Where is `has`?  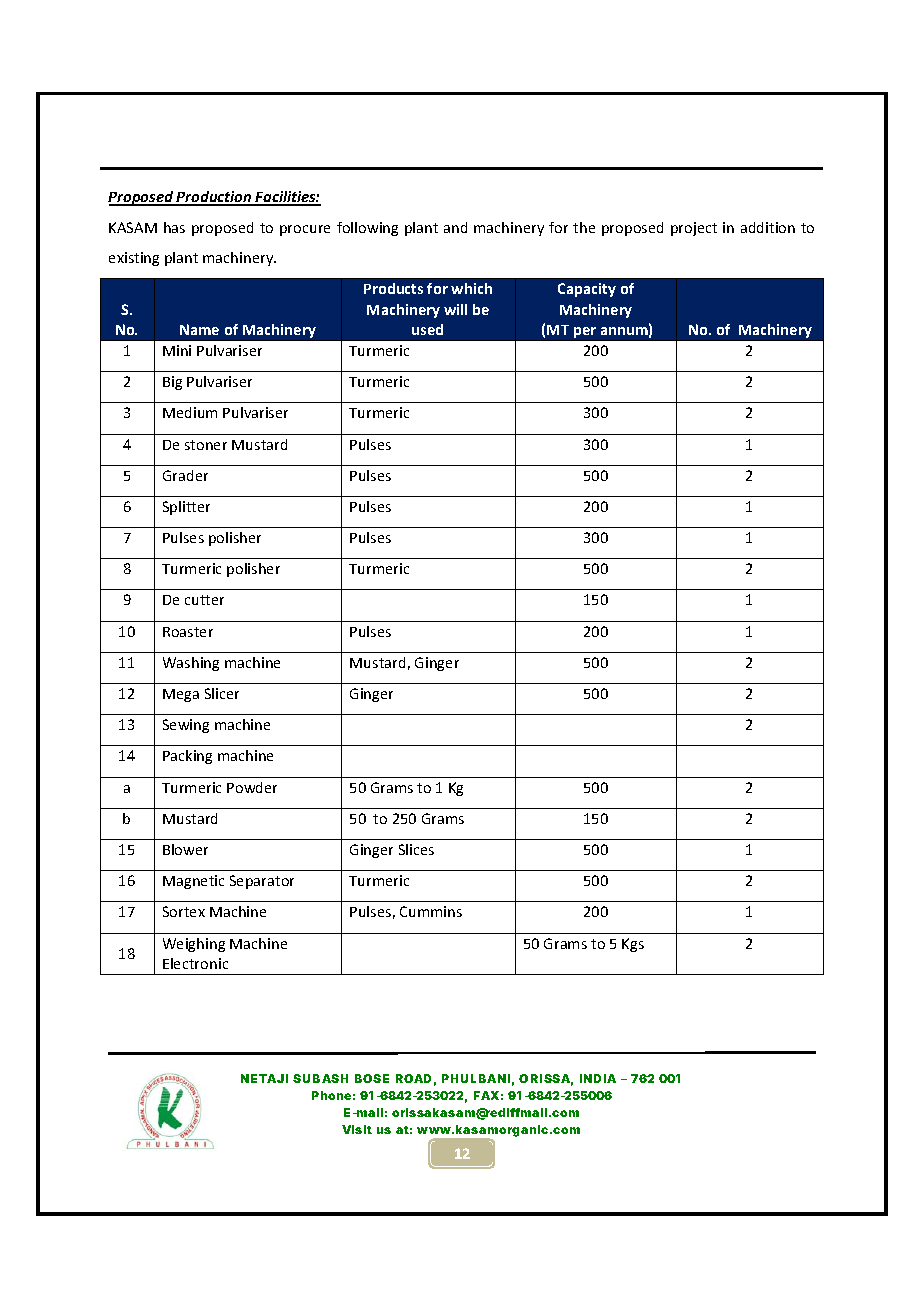
has is located at coordinates (174, 227).
